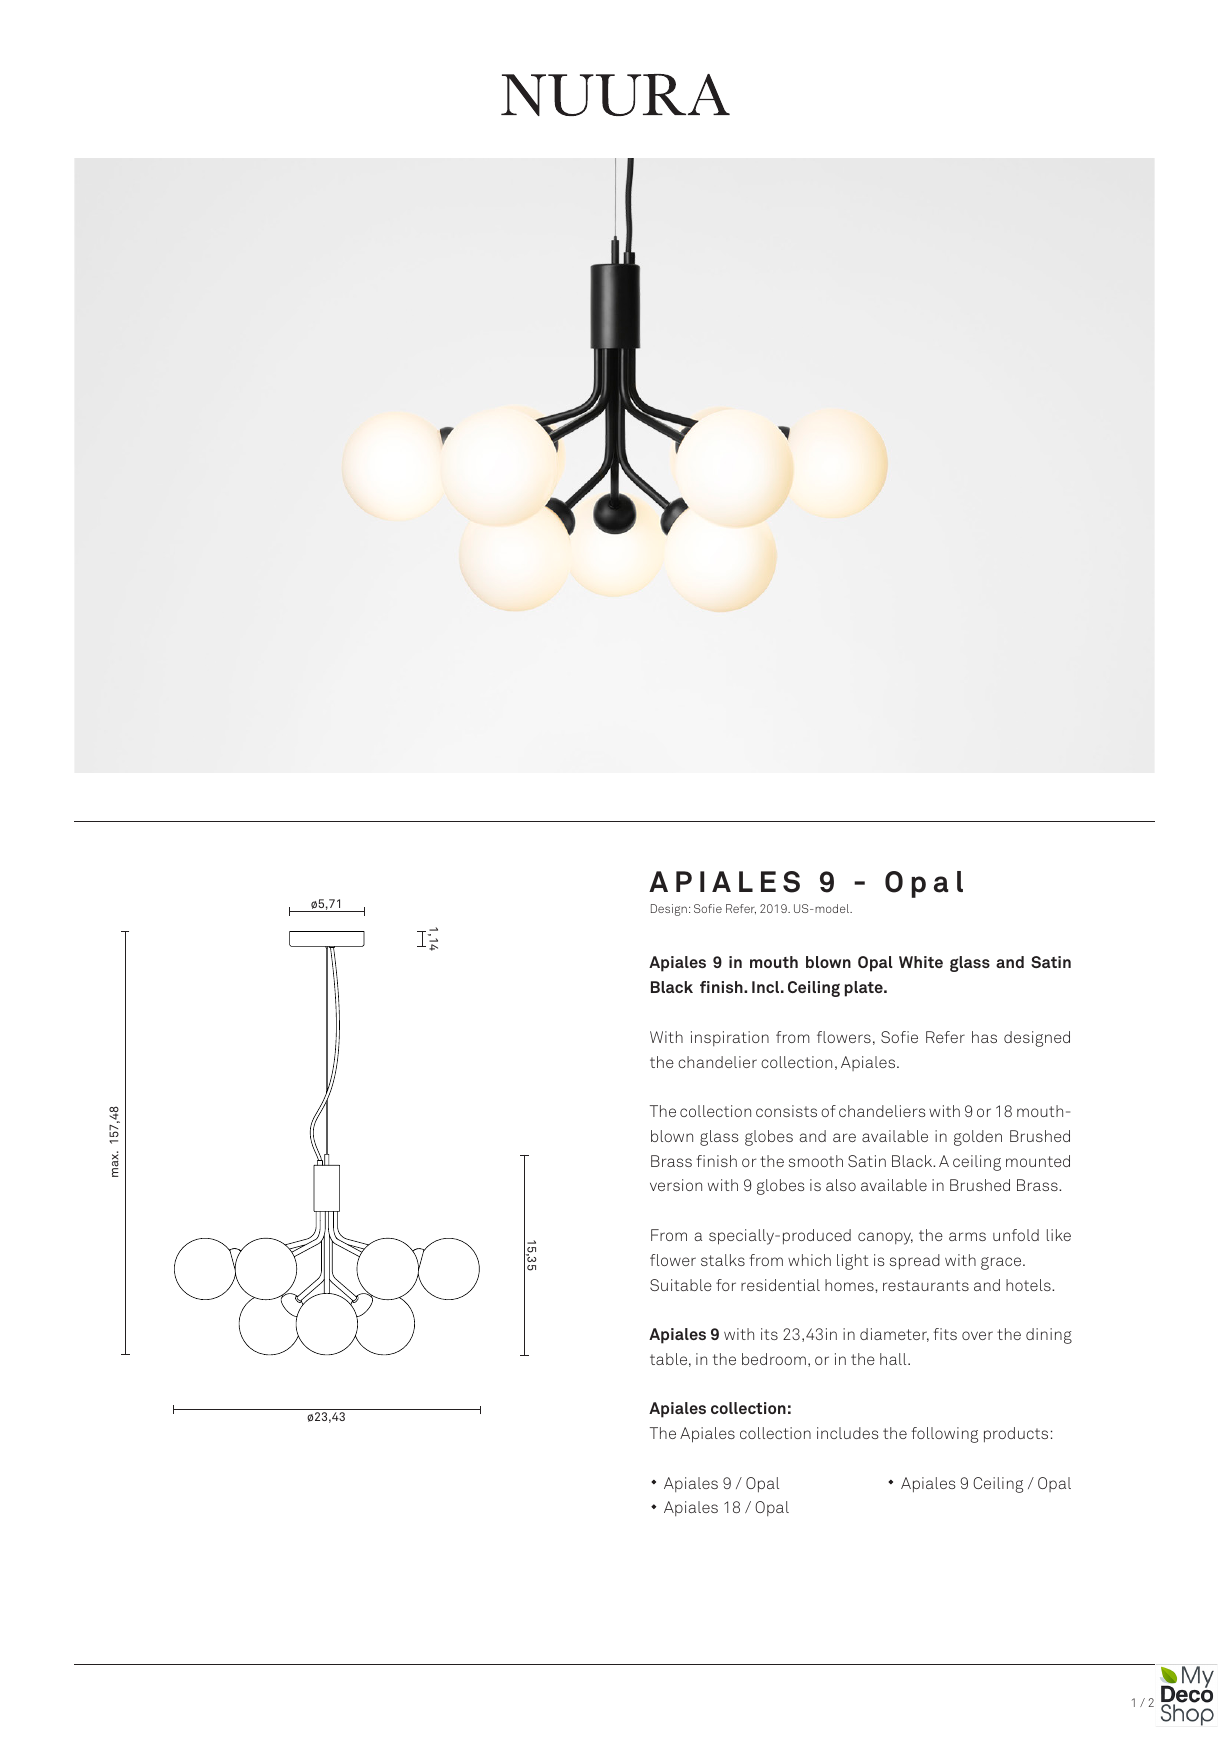 The height and width of the page is (1738, 1229). I want to click on smooth, so click(816, 1161).
